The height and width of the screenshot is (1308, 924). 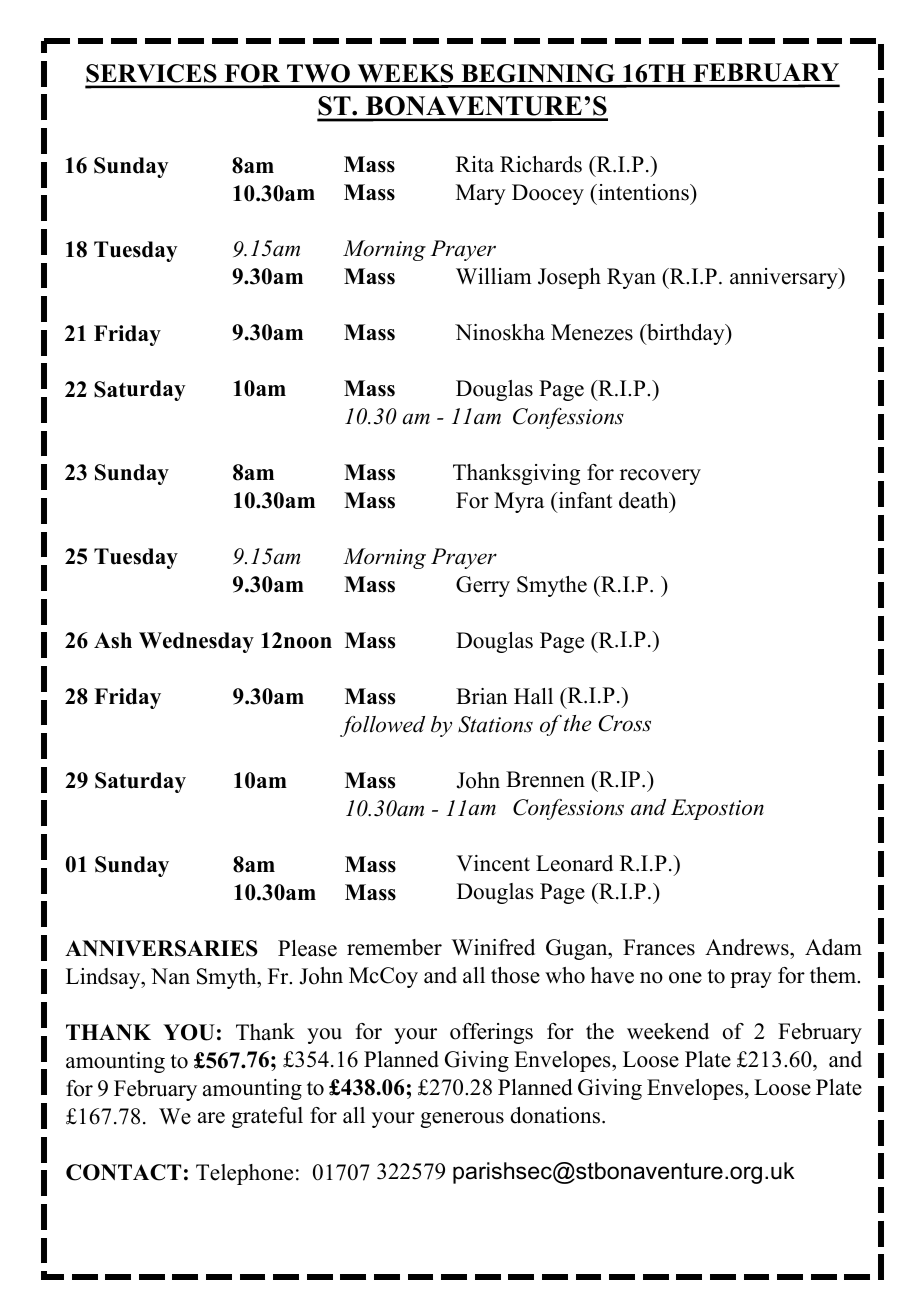 I want to click on Wednesday, so click(x=196, y=642).
